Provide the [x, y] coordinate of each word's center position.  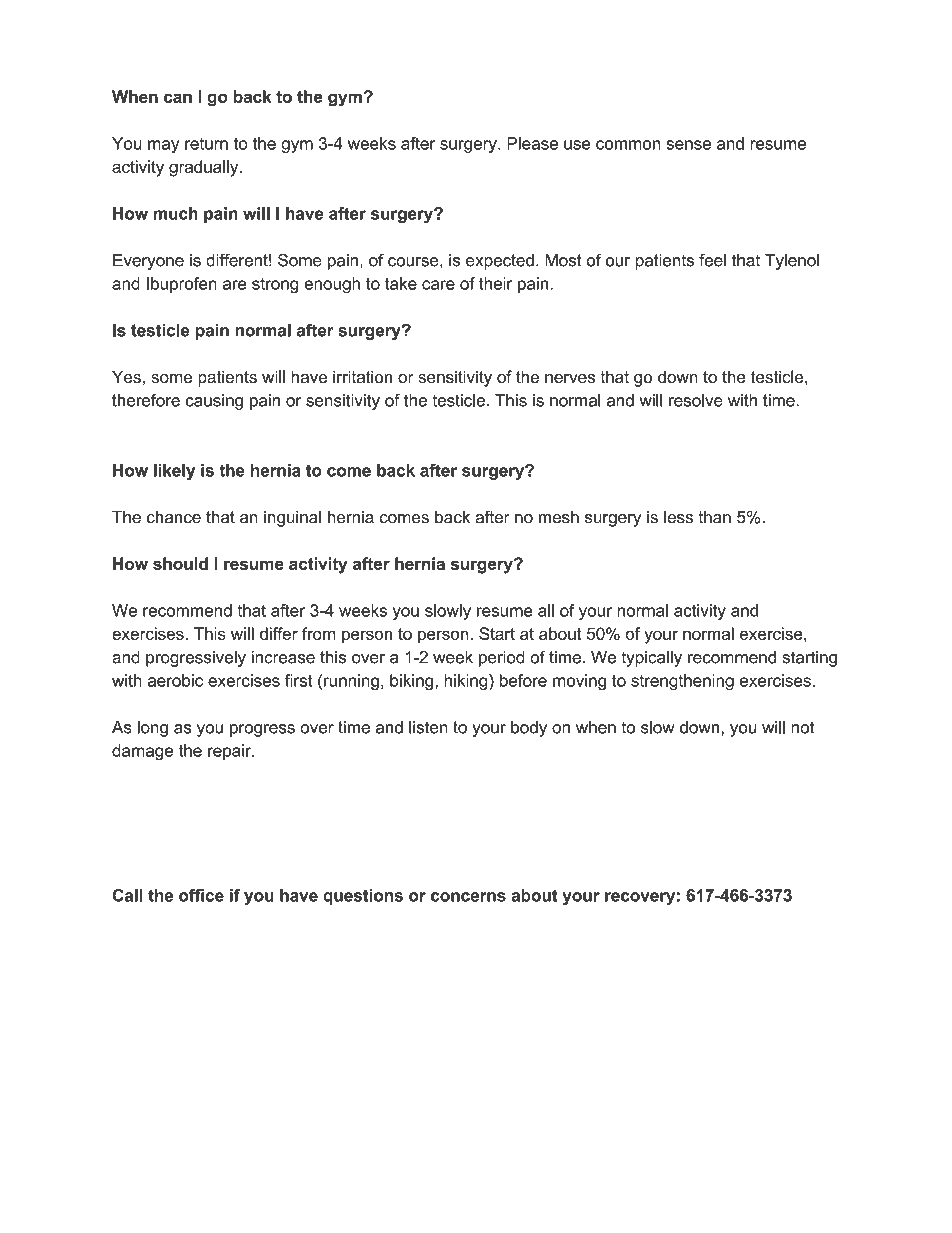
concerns [468, 897]
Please [532, 143]
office [201, 895]
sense [689, 145]
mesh [559, 517]
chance [174, 517]
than [715, 517]
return [206, 144]
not [802, 727]
